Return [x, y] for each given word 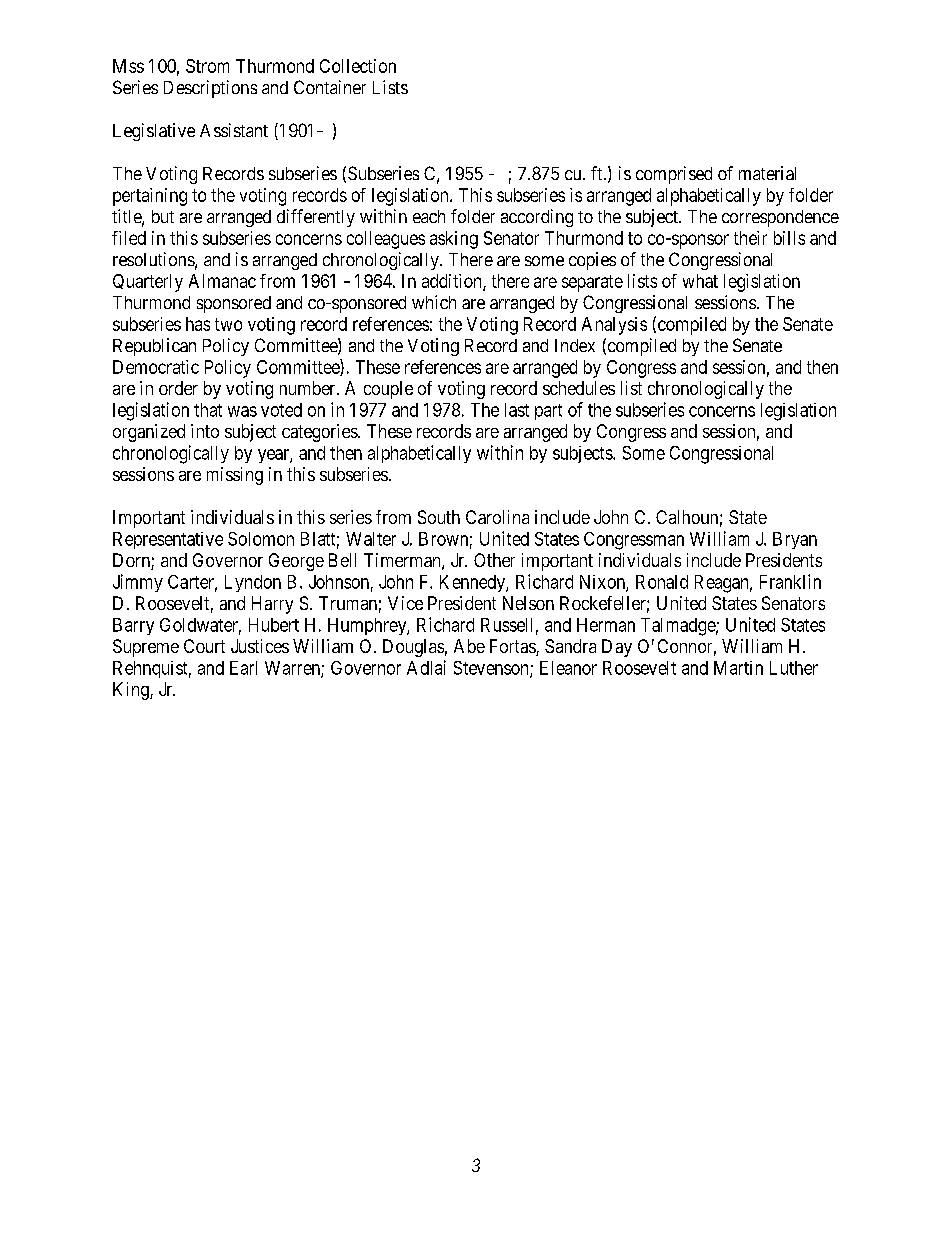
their [750, 238]
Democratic [156, 367]
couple [388, 390]
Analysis [614, 326]
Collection [358, 66]
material [767, 173]
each [429, 216]
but [163, 216]
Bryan [795, 540]
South [439, 517]
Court [204, 646]
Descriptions [210, 89]
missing [235, 476]
